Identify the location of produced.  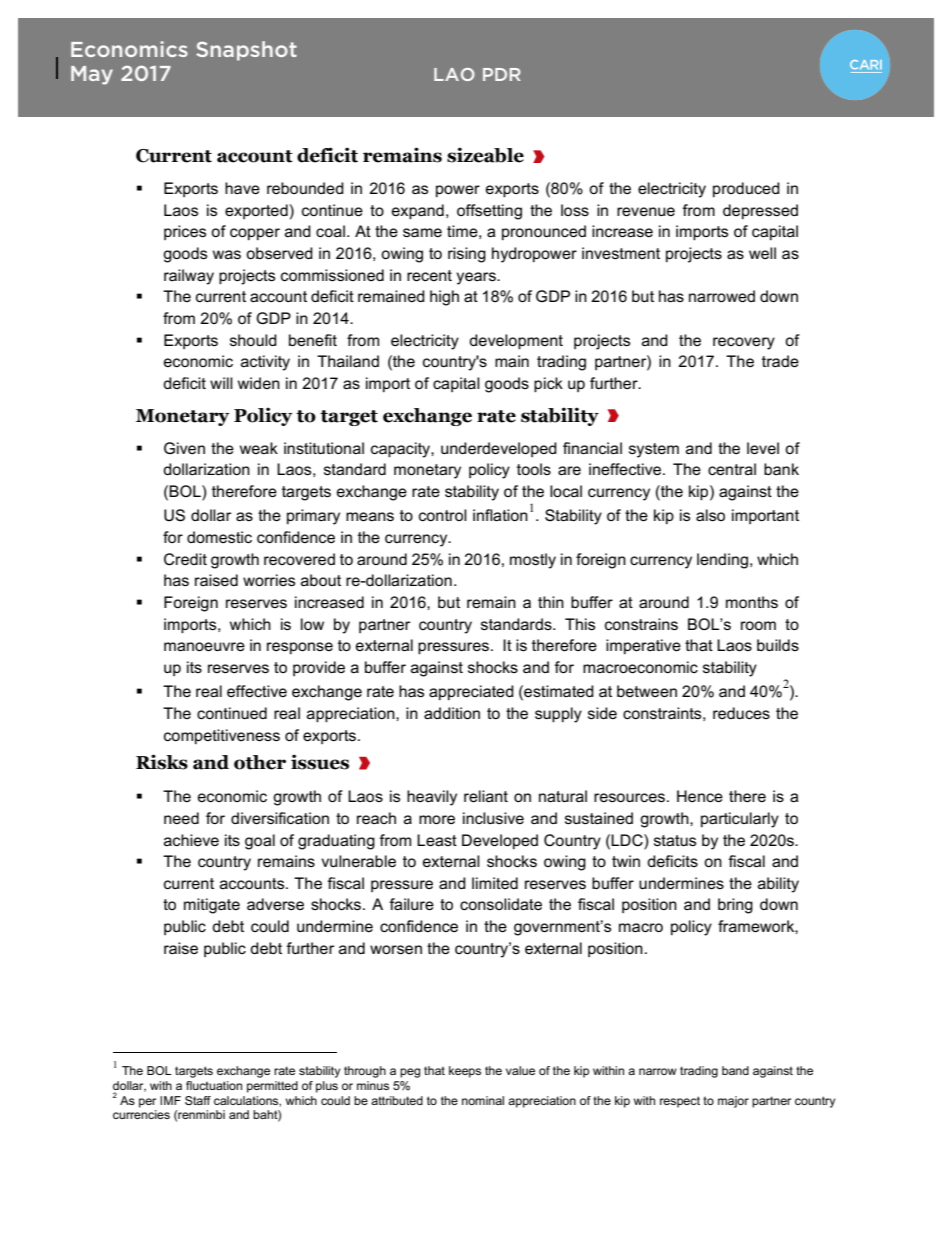
(746, 189).
